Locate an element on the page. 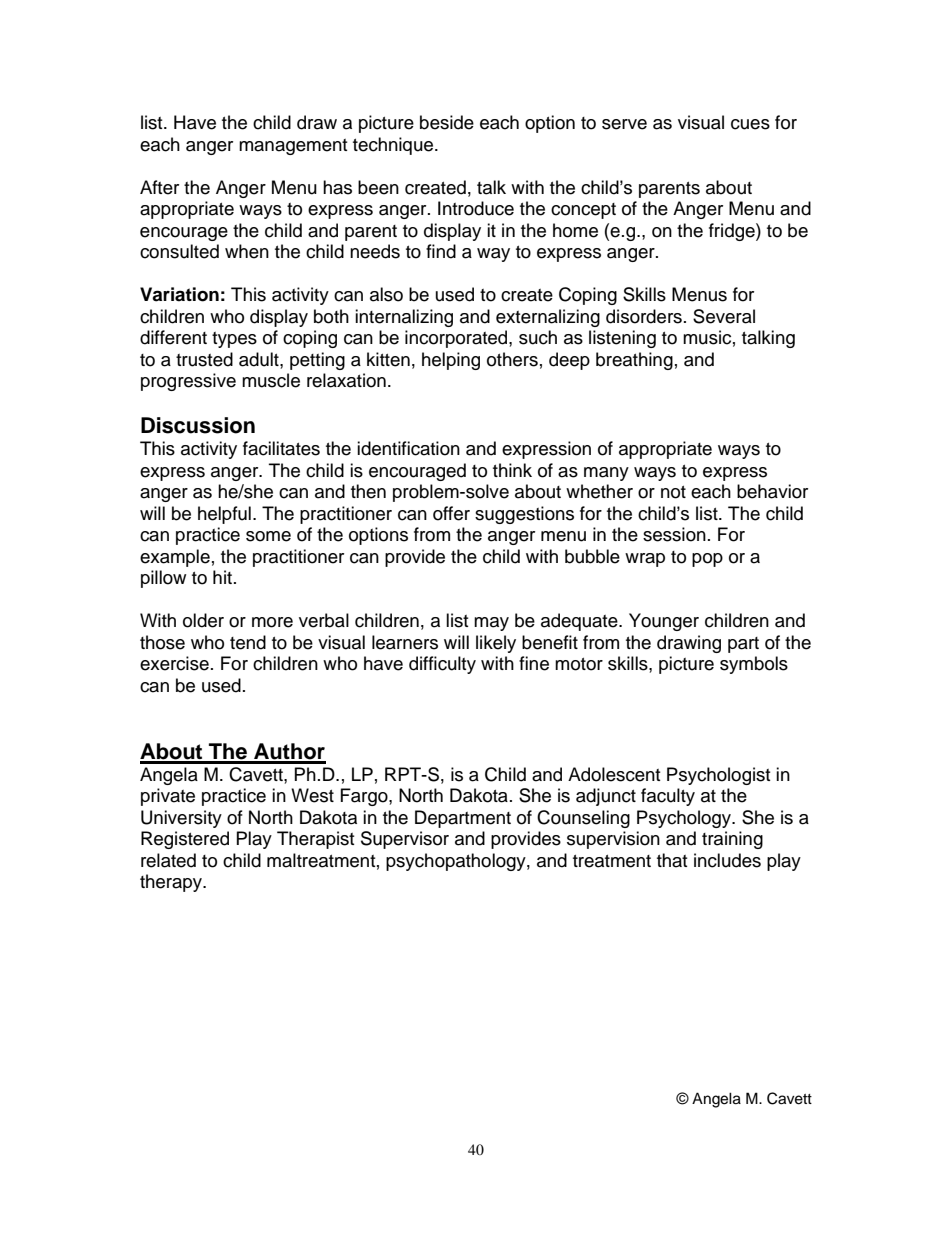  cues is located at coordinates (750, 124).
